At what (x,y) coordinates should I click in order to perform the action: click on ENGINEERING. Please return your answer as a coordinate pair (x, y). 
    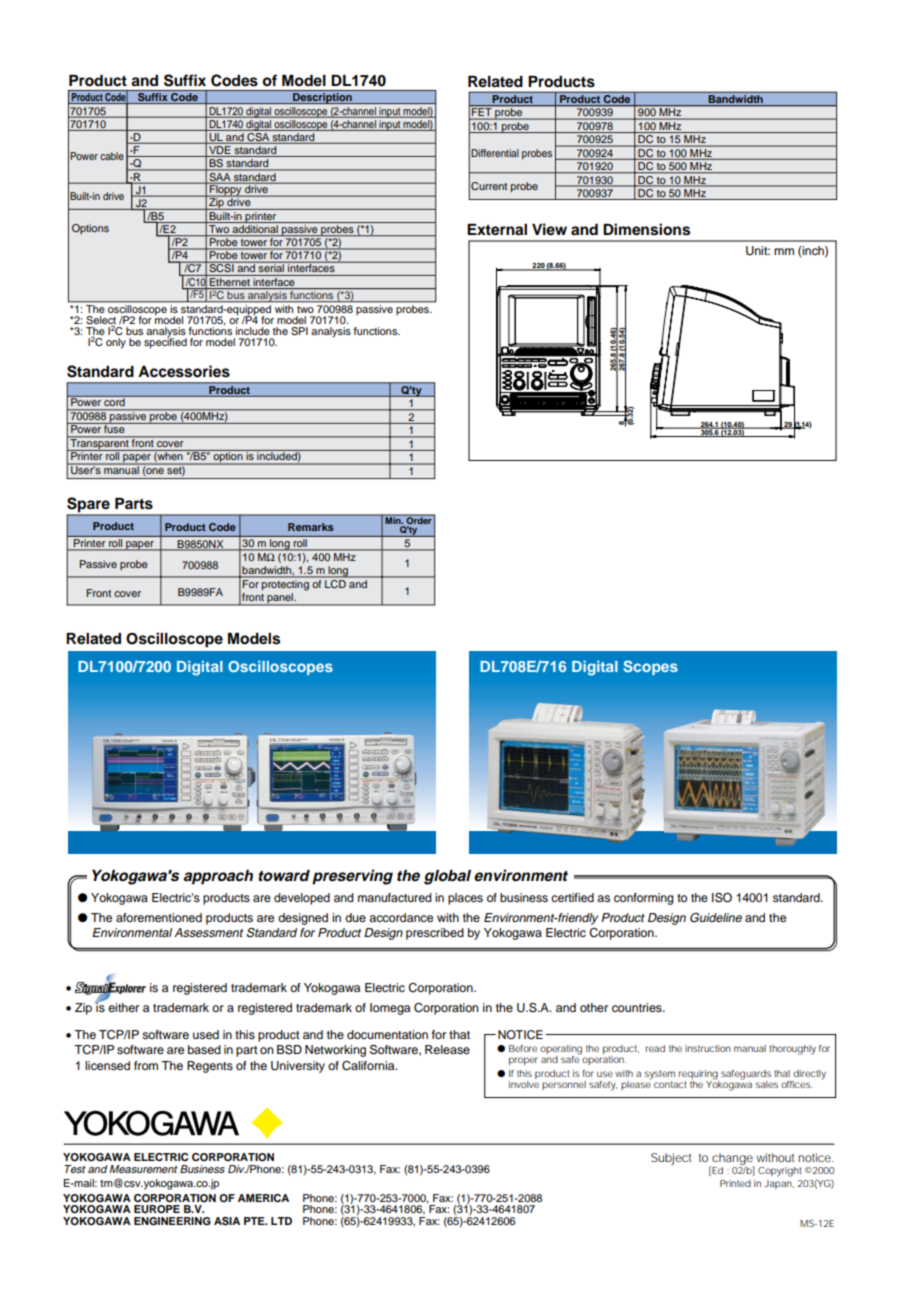
    Looking at the image, I should click on (172, 1221).
